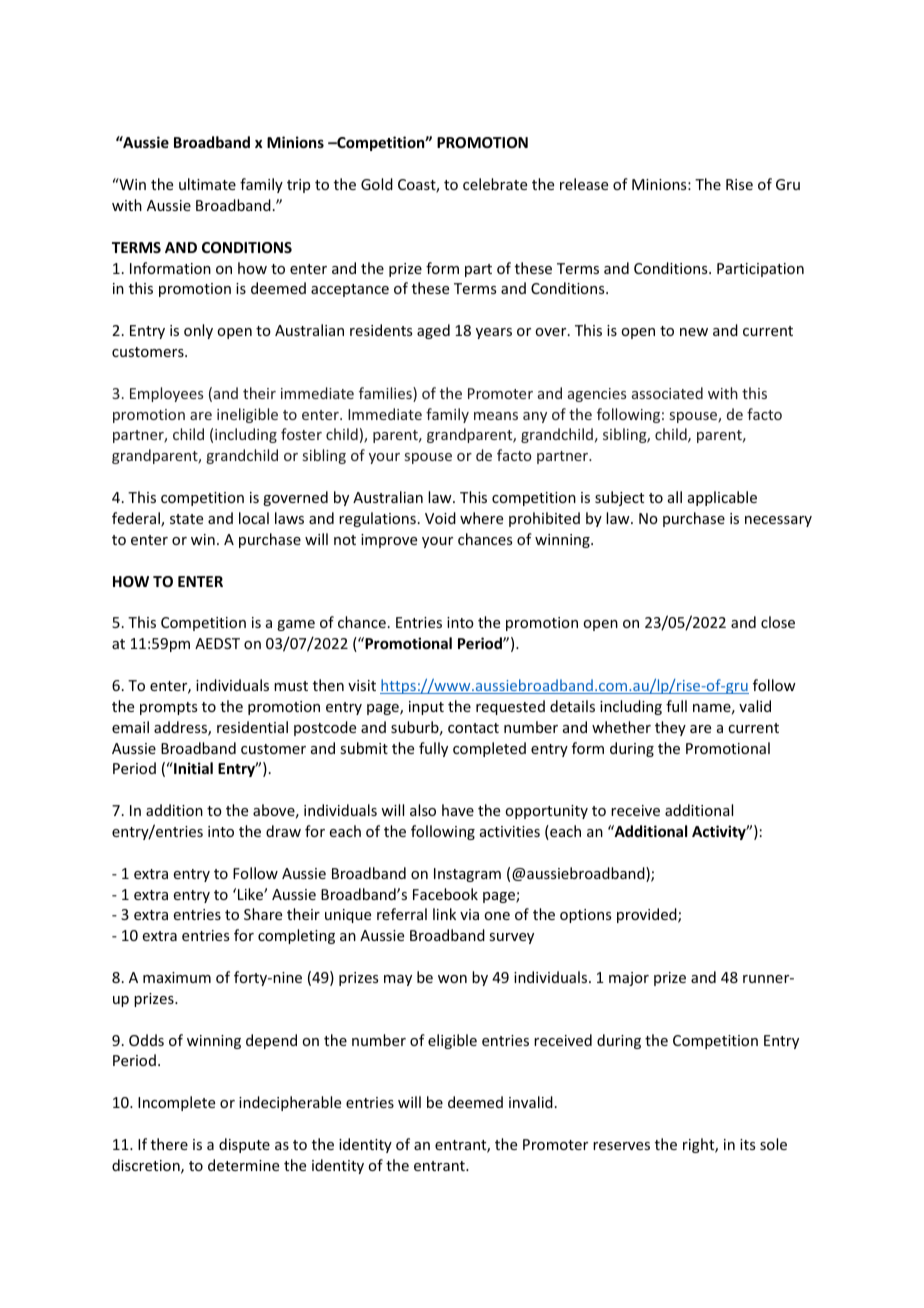 This page has height=1308, width=924. I want to click on its, so click(747, 1144).
